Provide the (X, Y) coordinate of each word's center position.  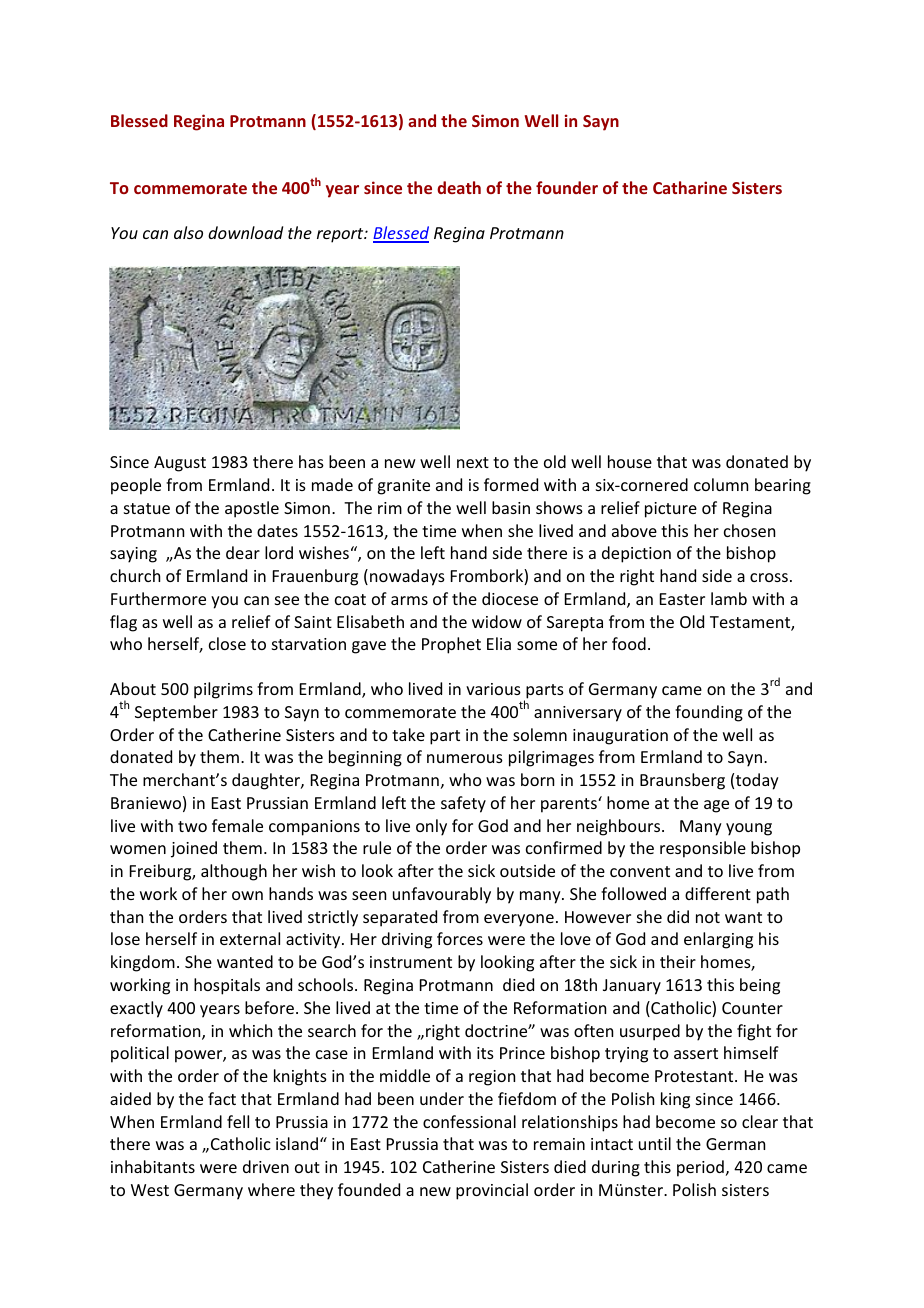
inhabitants (153, 1166)
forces (460, 938)
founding (709, 713)
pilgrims (223, 690)
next (473, 462)
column (721, 484)
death (459, 187)
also (188, 232)
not (708, 917)
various (493, 689)
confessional (469, 1121)
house (630, 461)
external (250, 938)
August (180, 464)
